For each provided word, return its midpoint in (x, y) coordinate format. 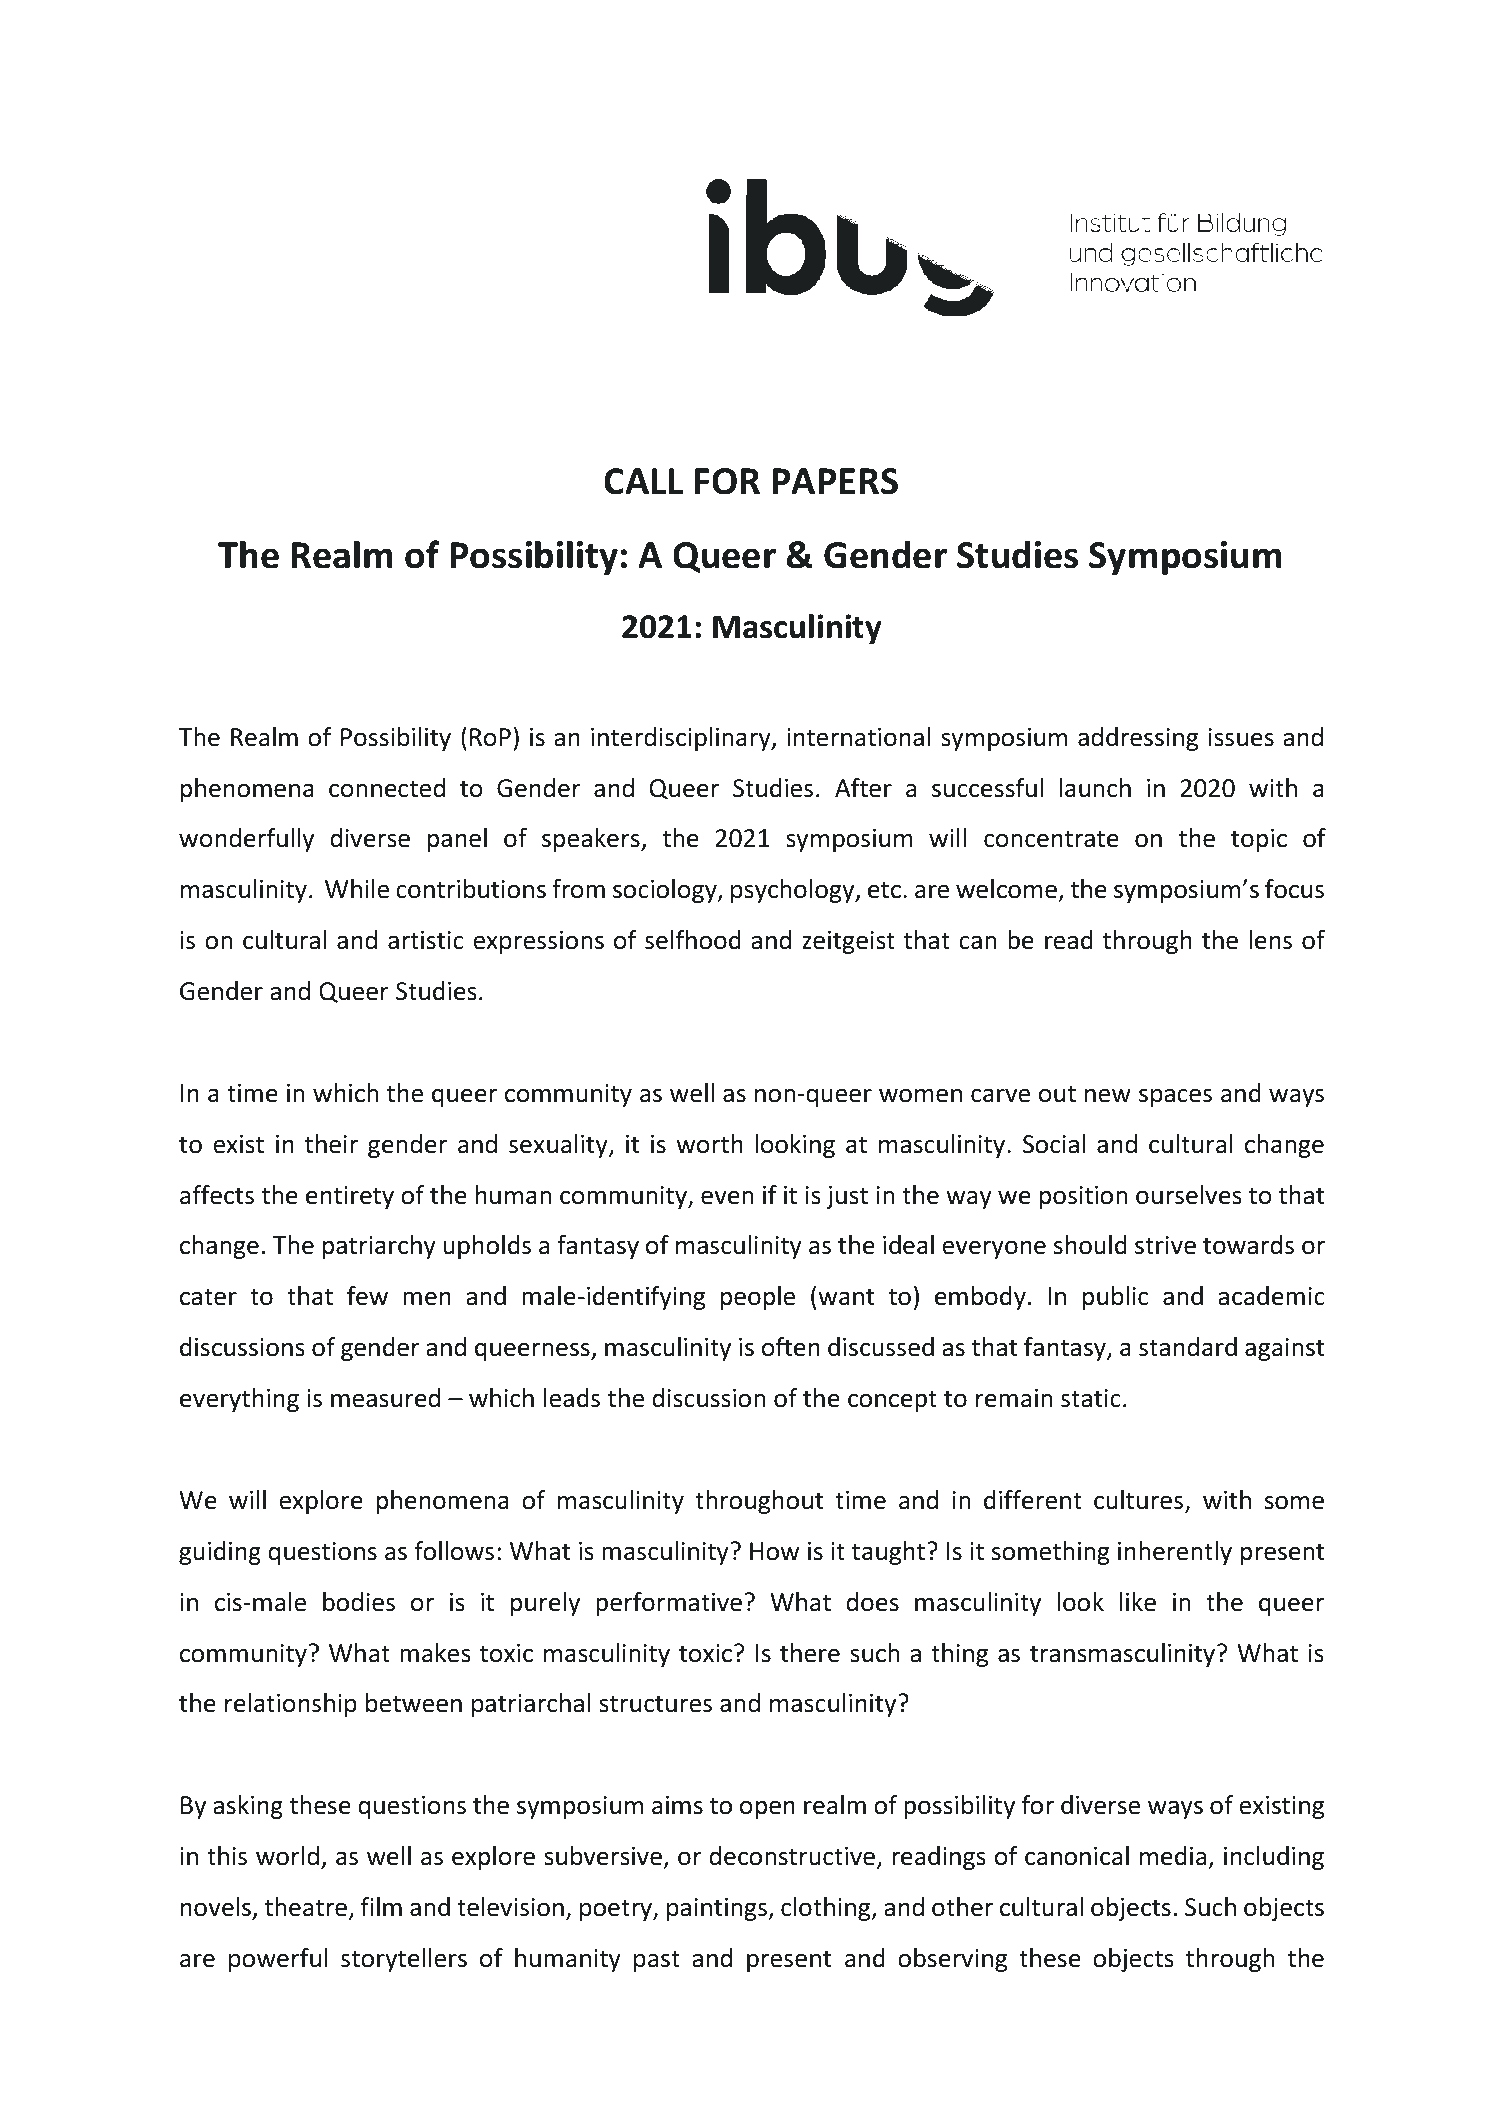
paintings (718, 1909)
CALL (643, 481)
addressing (1138, 739)
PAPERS (835, 481)
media (1173, 1856)
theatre (305, 1907)
